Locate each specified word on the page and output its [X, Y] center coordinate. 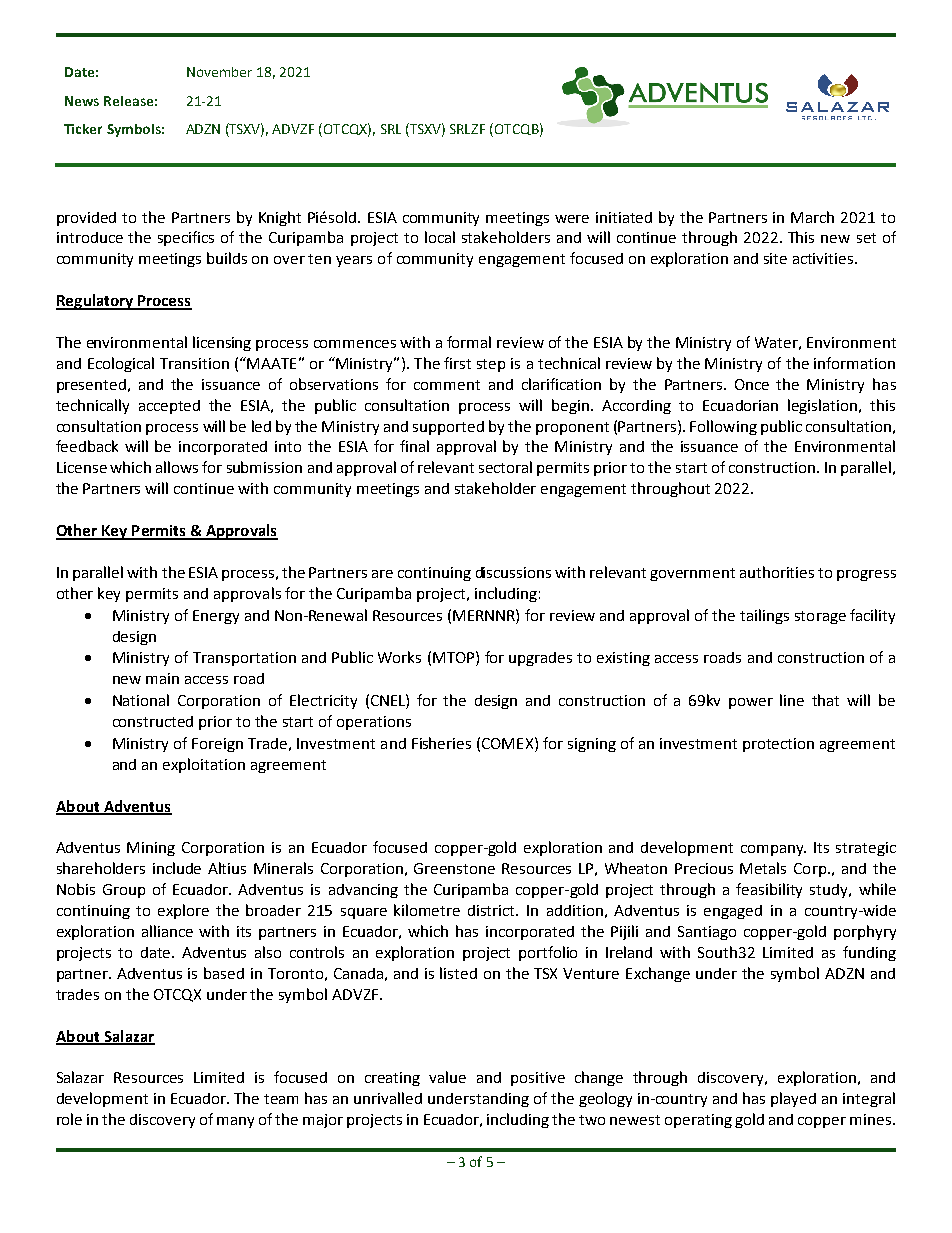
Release [128, 101]
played [793, 1099]
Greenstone [454, 868]
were [572, 219]
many [235, 1122]
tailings [764, 616]
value [447, 1077]
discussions [513, 572]
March [812, 217]
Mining [151, 849]
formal [469, 342]
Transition [194, 363]
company [773, 850]
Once [752, 384]
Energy [216, 617]
